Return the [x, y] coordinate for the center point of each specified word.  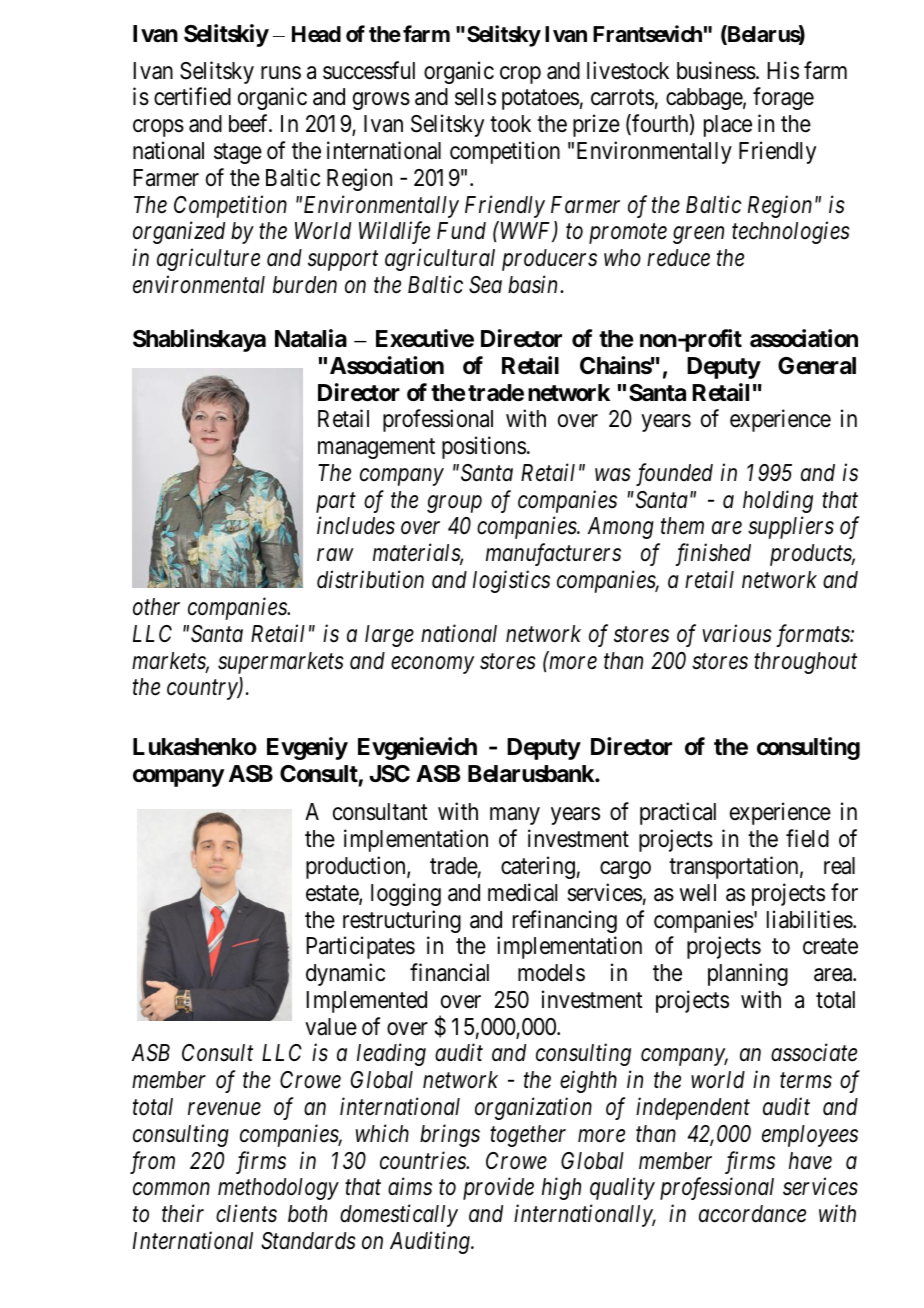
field [807, 838]
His [783, 70]
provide [498, 1189]
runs [281, 73]
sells [475, 97]
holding [778, 501]
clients [246, 1213]
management [376, 449]
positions [484, 447]
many [515, 816]
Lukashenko [195, 747]
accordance [752, 1214]
